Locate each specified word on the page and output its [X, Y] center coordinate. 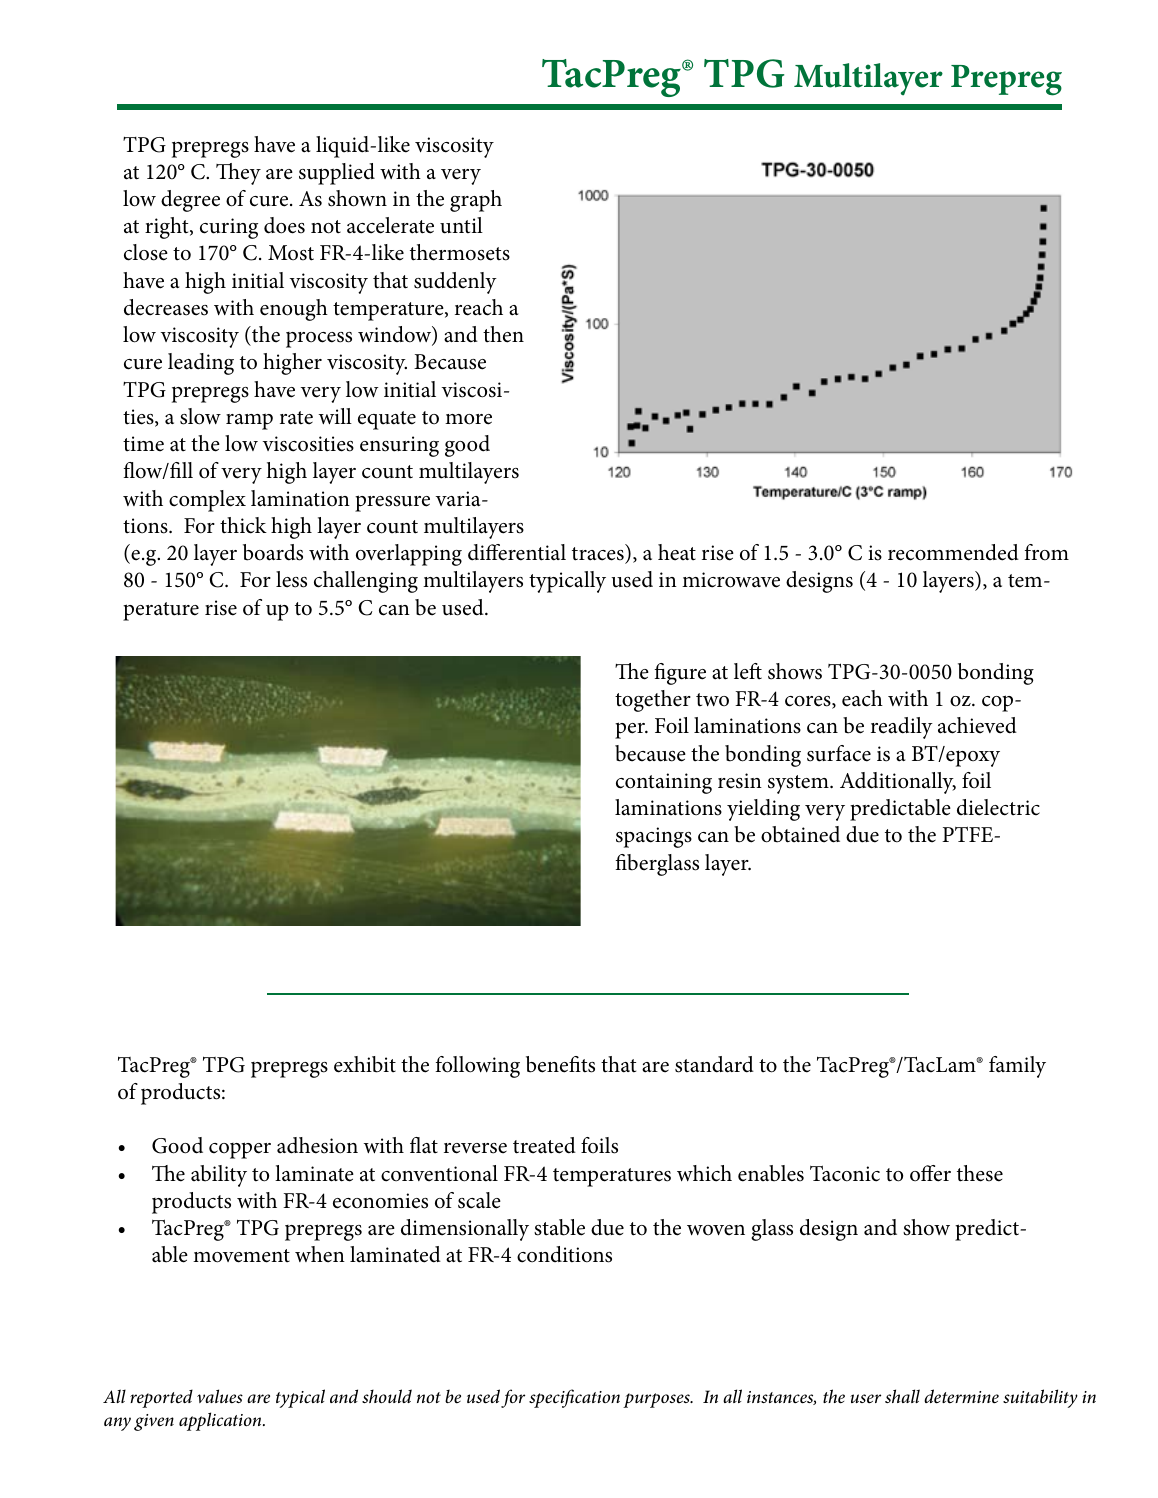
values [220, 1396]
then [503, 334]
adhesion [317, 1145]
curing [229, 228]
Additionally [898, 783]
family [1017, 1067]
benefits [560, 1064]
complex [207, 501]
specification [574, 1398]
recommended [953, 552]
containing [664, 783]
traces [598, 554]
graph [476, 201]
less [291, 579]
